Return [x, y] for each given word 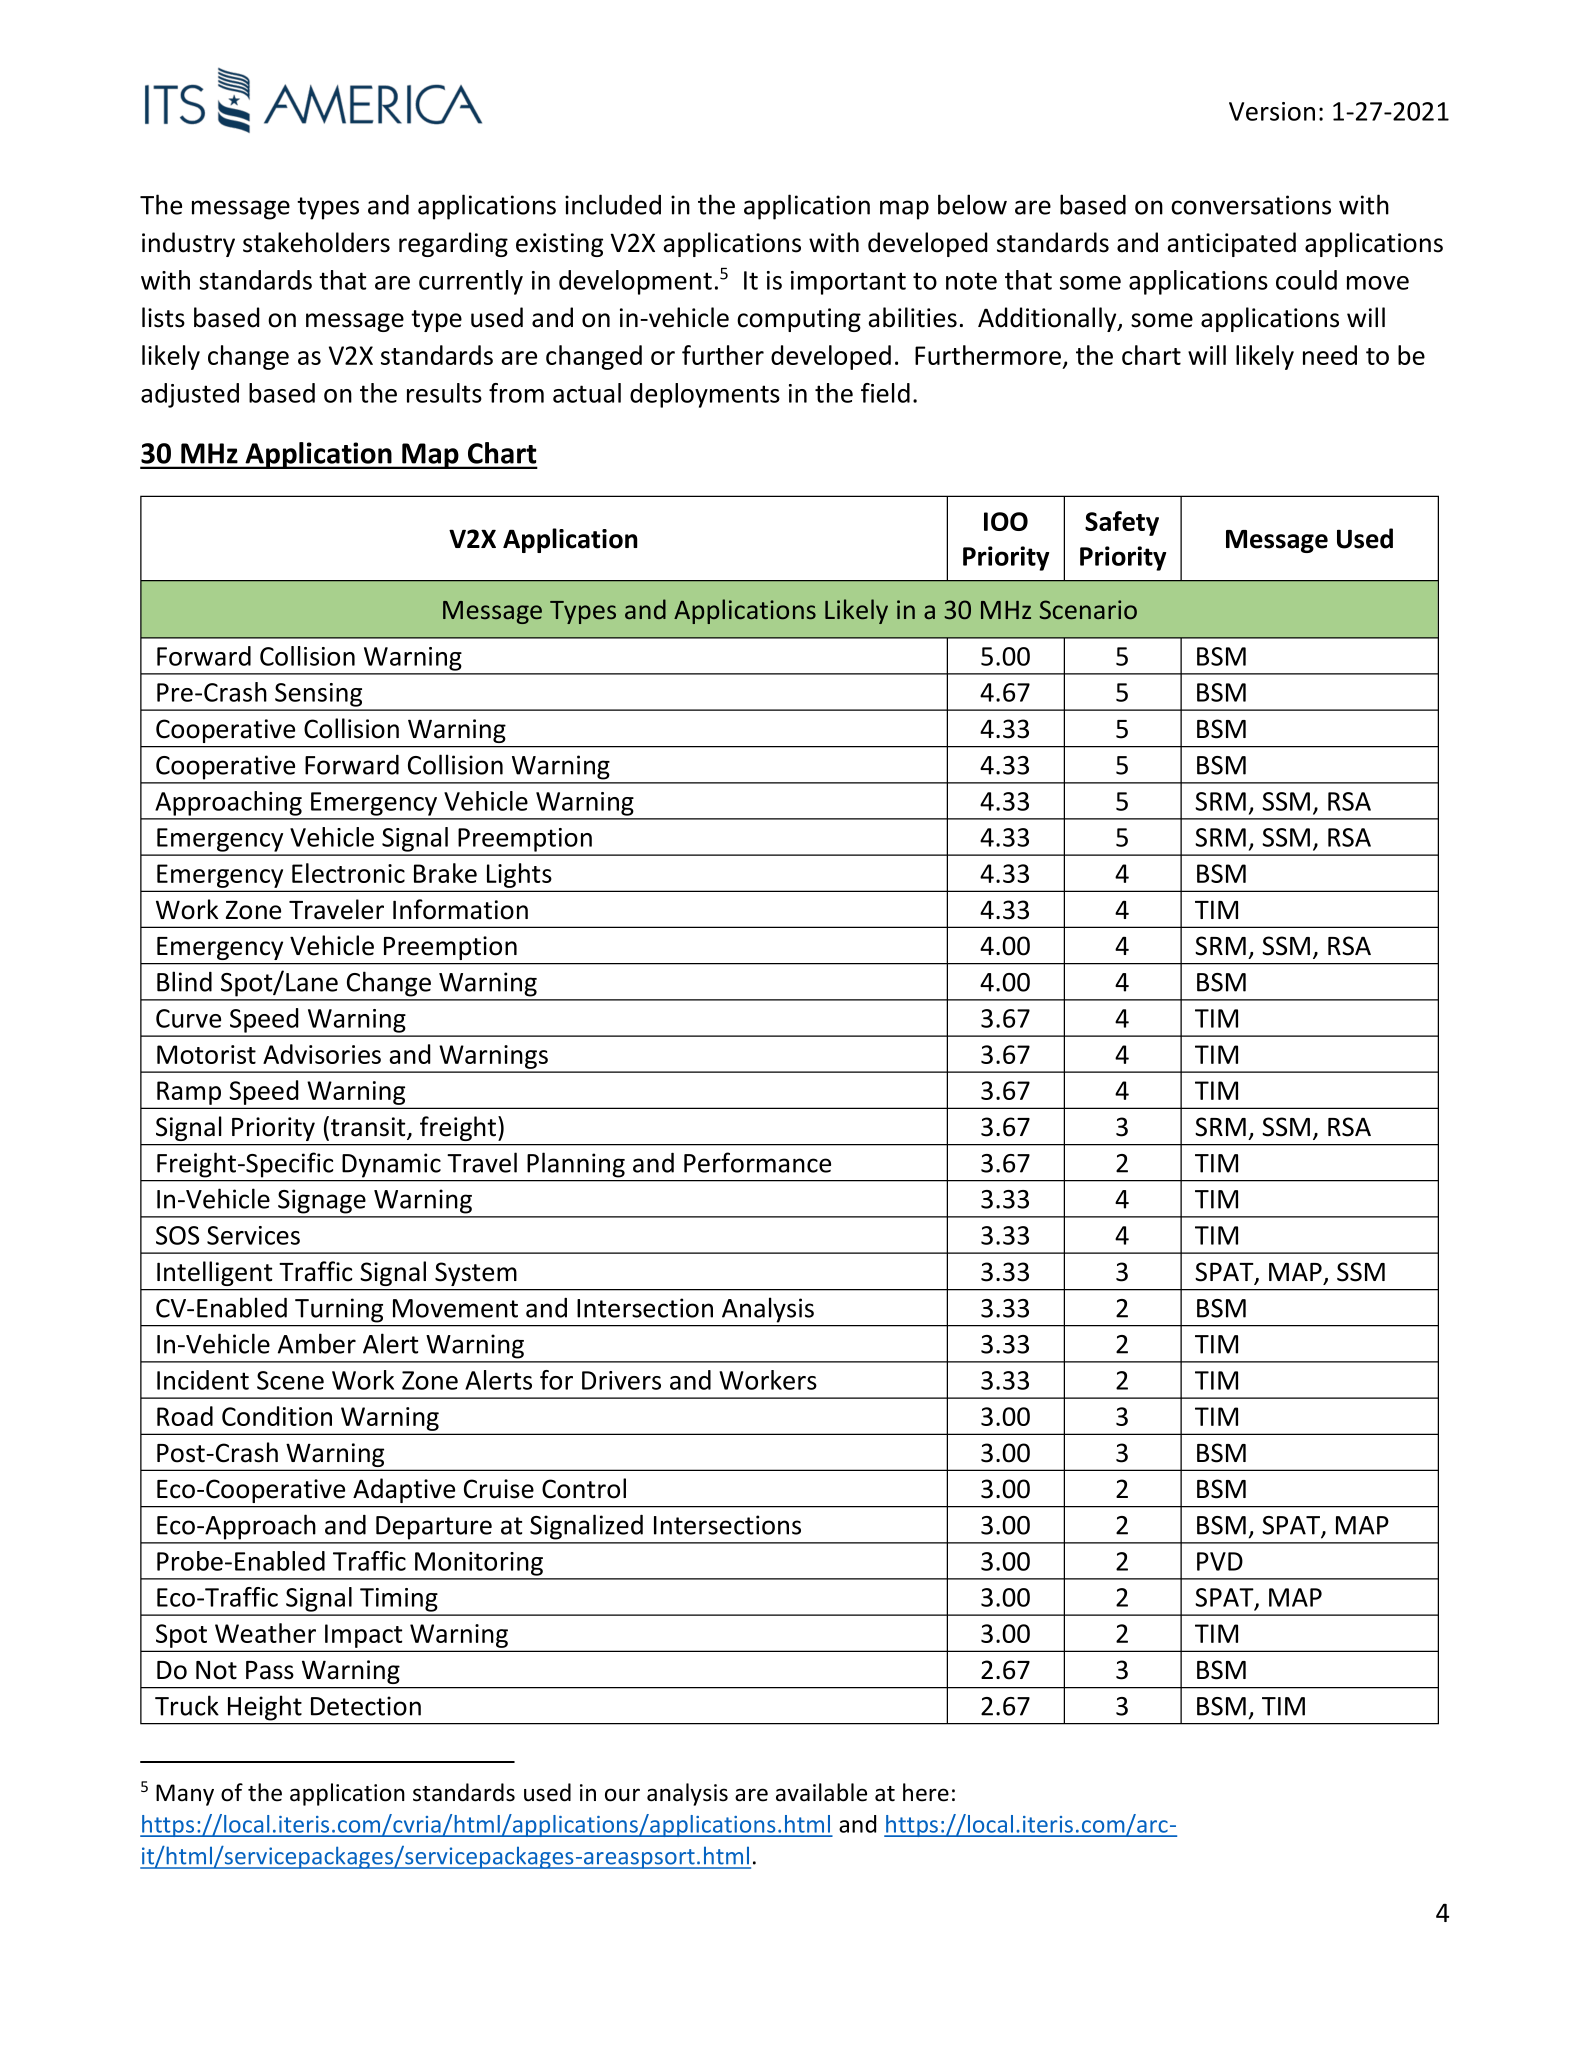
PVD [1220, 1561]
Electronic [348, 873]
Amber [317, 1343]
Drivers [621, 1380]
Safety [1122, 523]
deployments [705, 395]
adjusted [190, 395]
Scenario [1088, 609]
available [821, 1792]
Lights [519, 875]
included [613, 204]
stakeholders [316, 242]
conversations [1251, 205]
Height [265, 1708]
